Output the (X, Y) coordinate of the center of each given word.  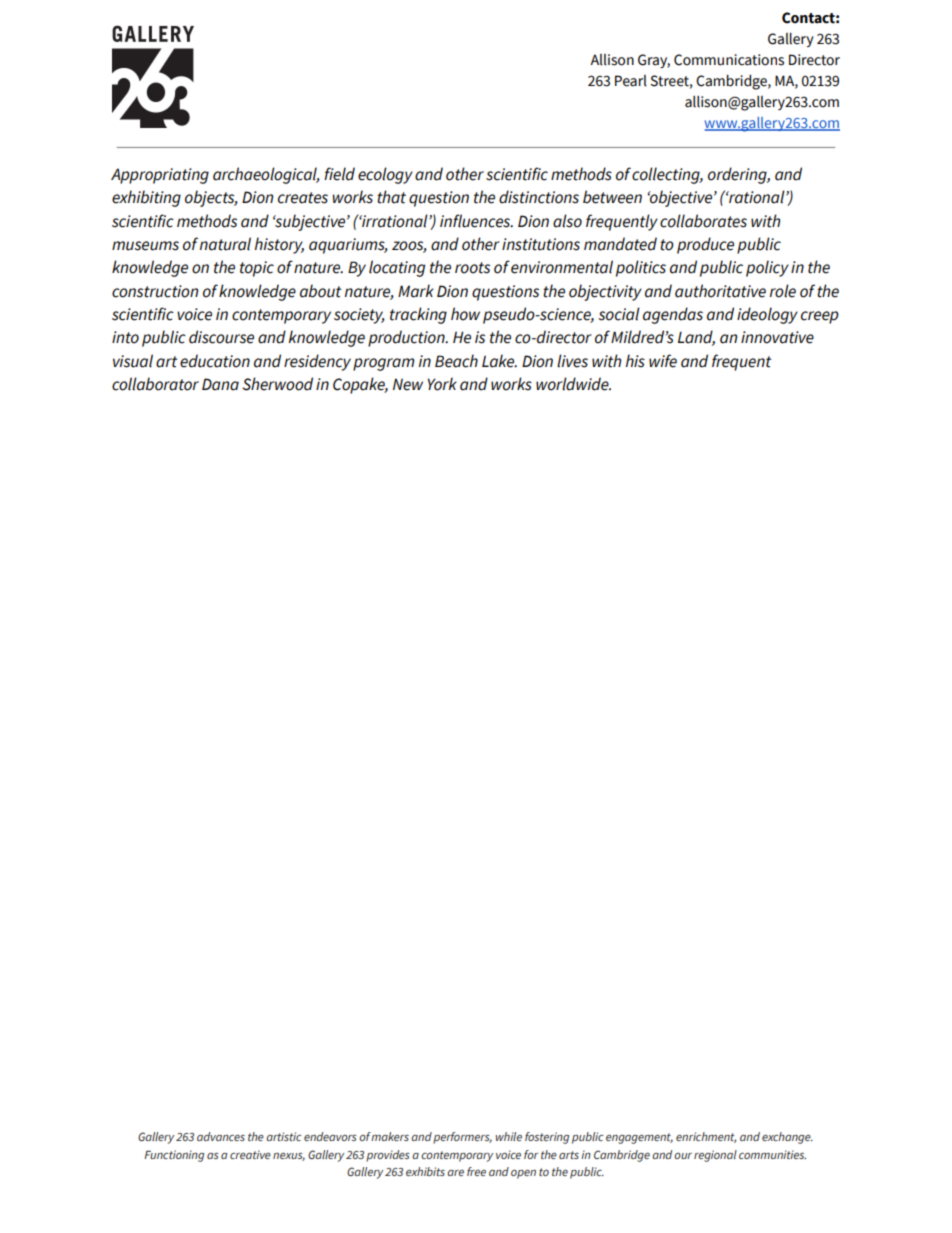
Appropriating (160, 176)
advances (221, 1136)
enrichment (706, 1137)
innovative (777, 337)
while (509, 1136)
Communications (729, 60)
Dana (220, 384)
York (442, 384)
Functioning (174, 1156)
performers (462, 1138)
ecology (385, 175)
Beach (456, 361)
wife (663, 361)
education (215, 361)
